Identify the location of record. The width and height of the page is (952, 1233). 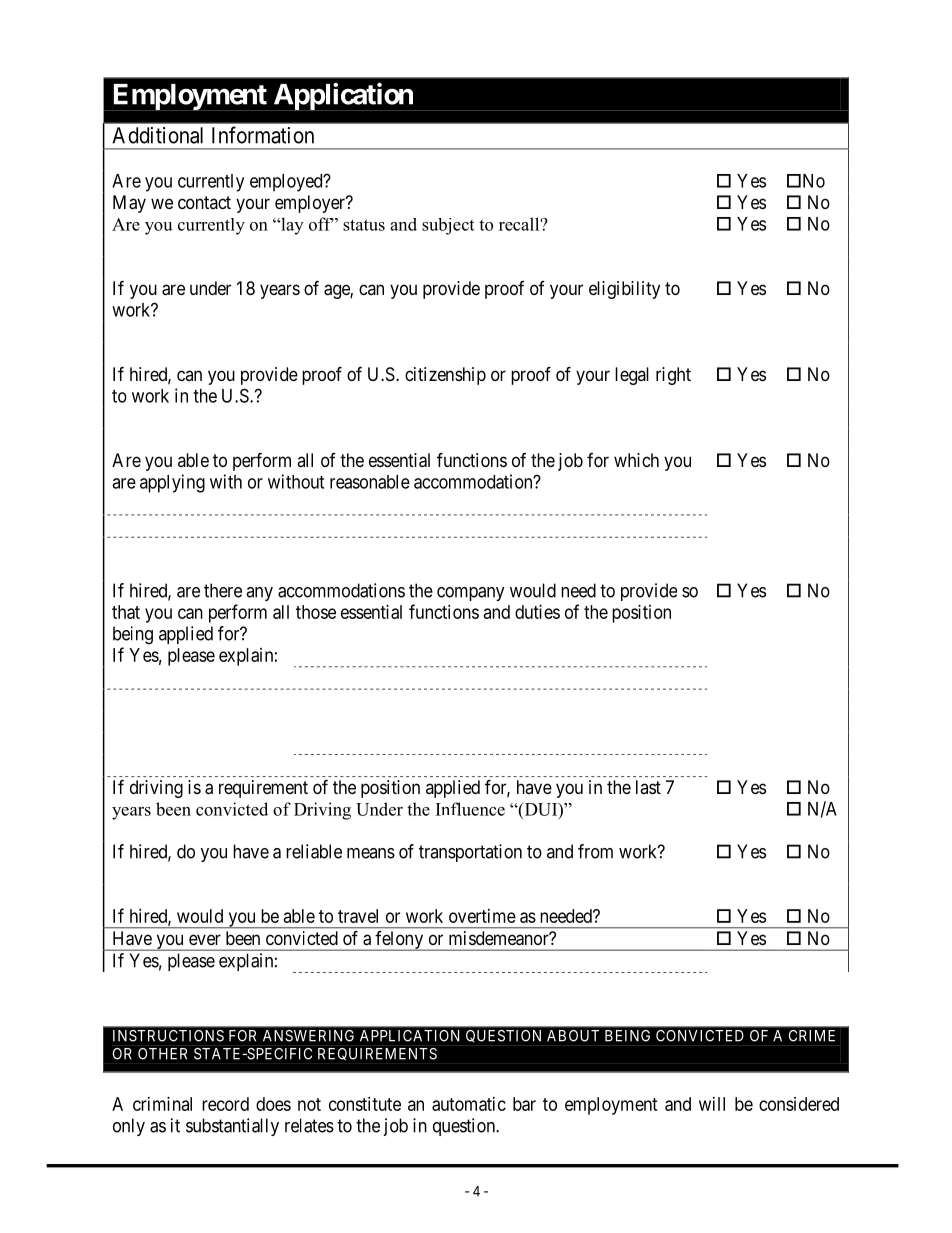
(225, 1104).
